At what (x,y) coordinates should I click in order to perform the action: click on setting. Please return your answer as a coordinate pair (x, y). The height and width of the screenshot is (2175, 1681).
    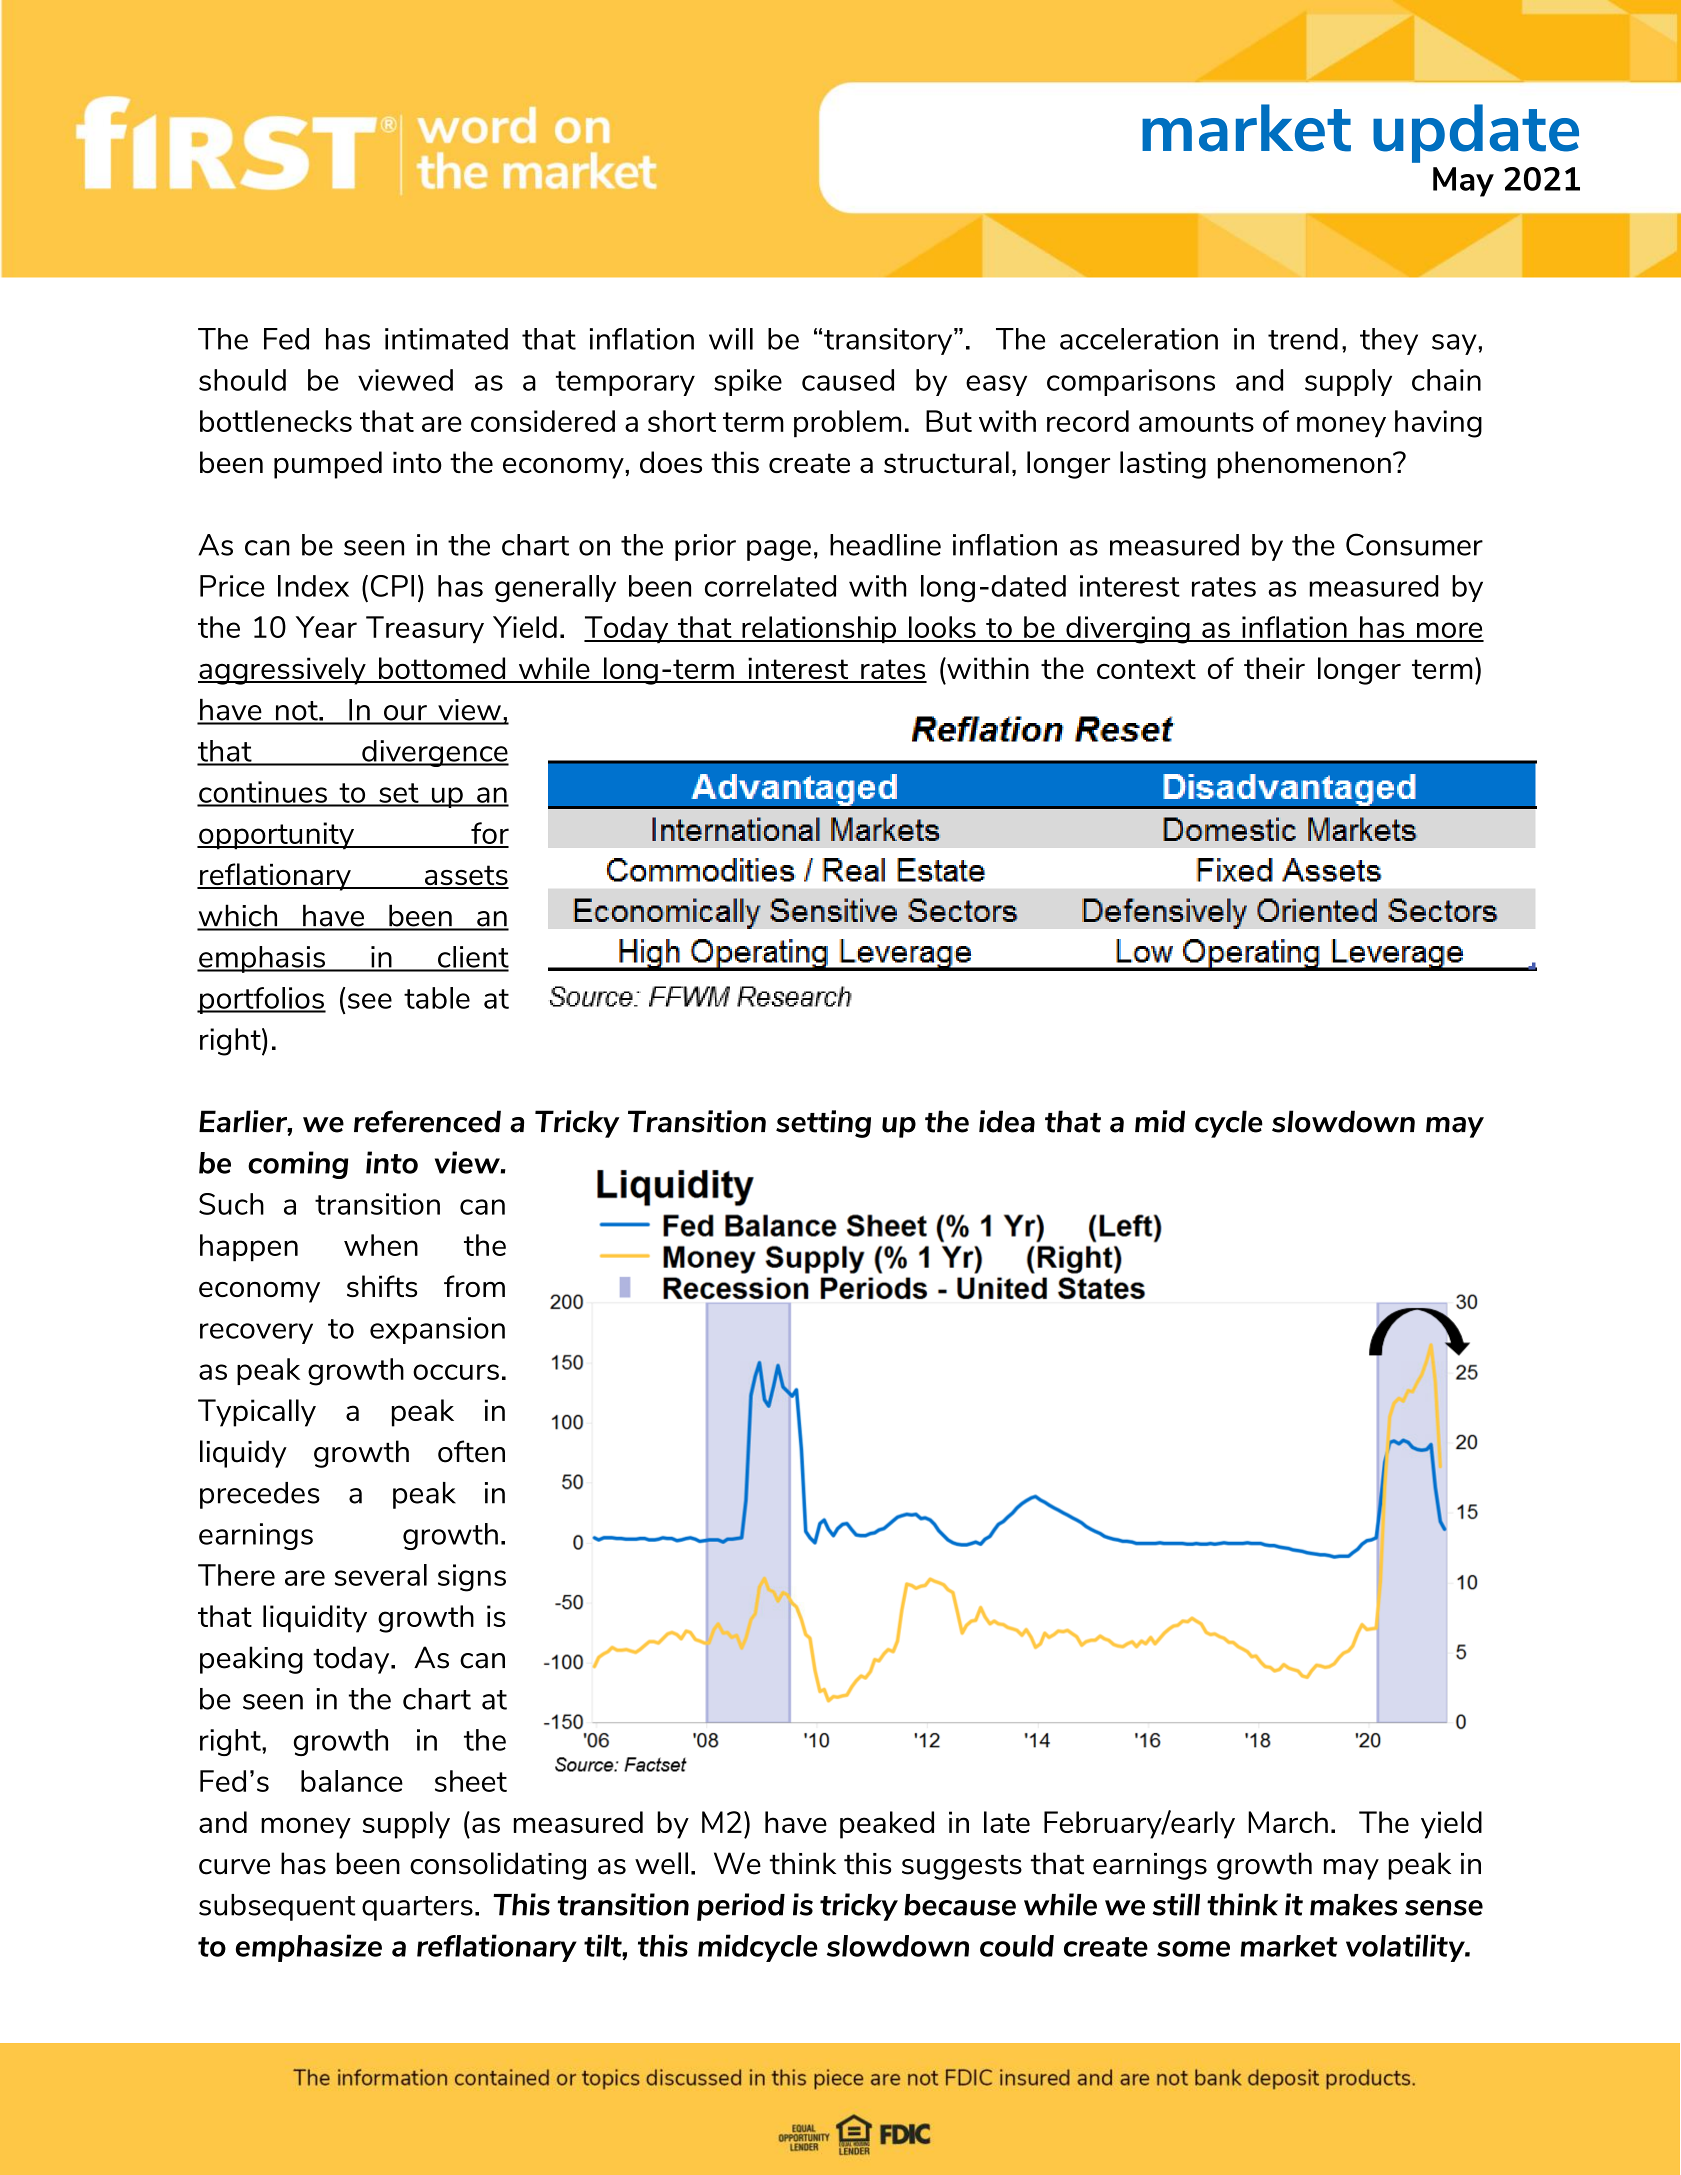
    Looking at the image, I should click on (823, 1124).
